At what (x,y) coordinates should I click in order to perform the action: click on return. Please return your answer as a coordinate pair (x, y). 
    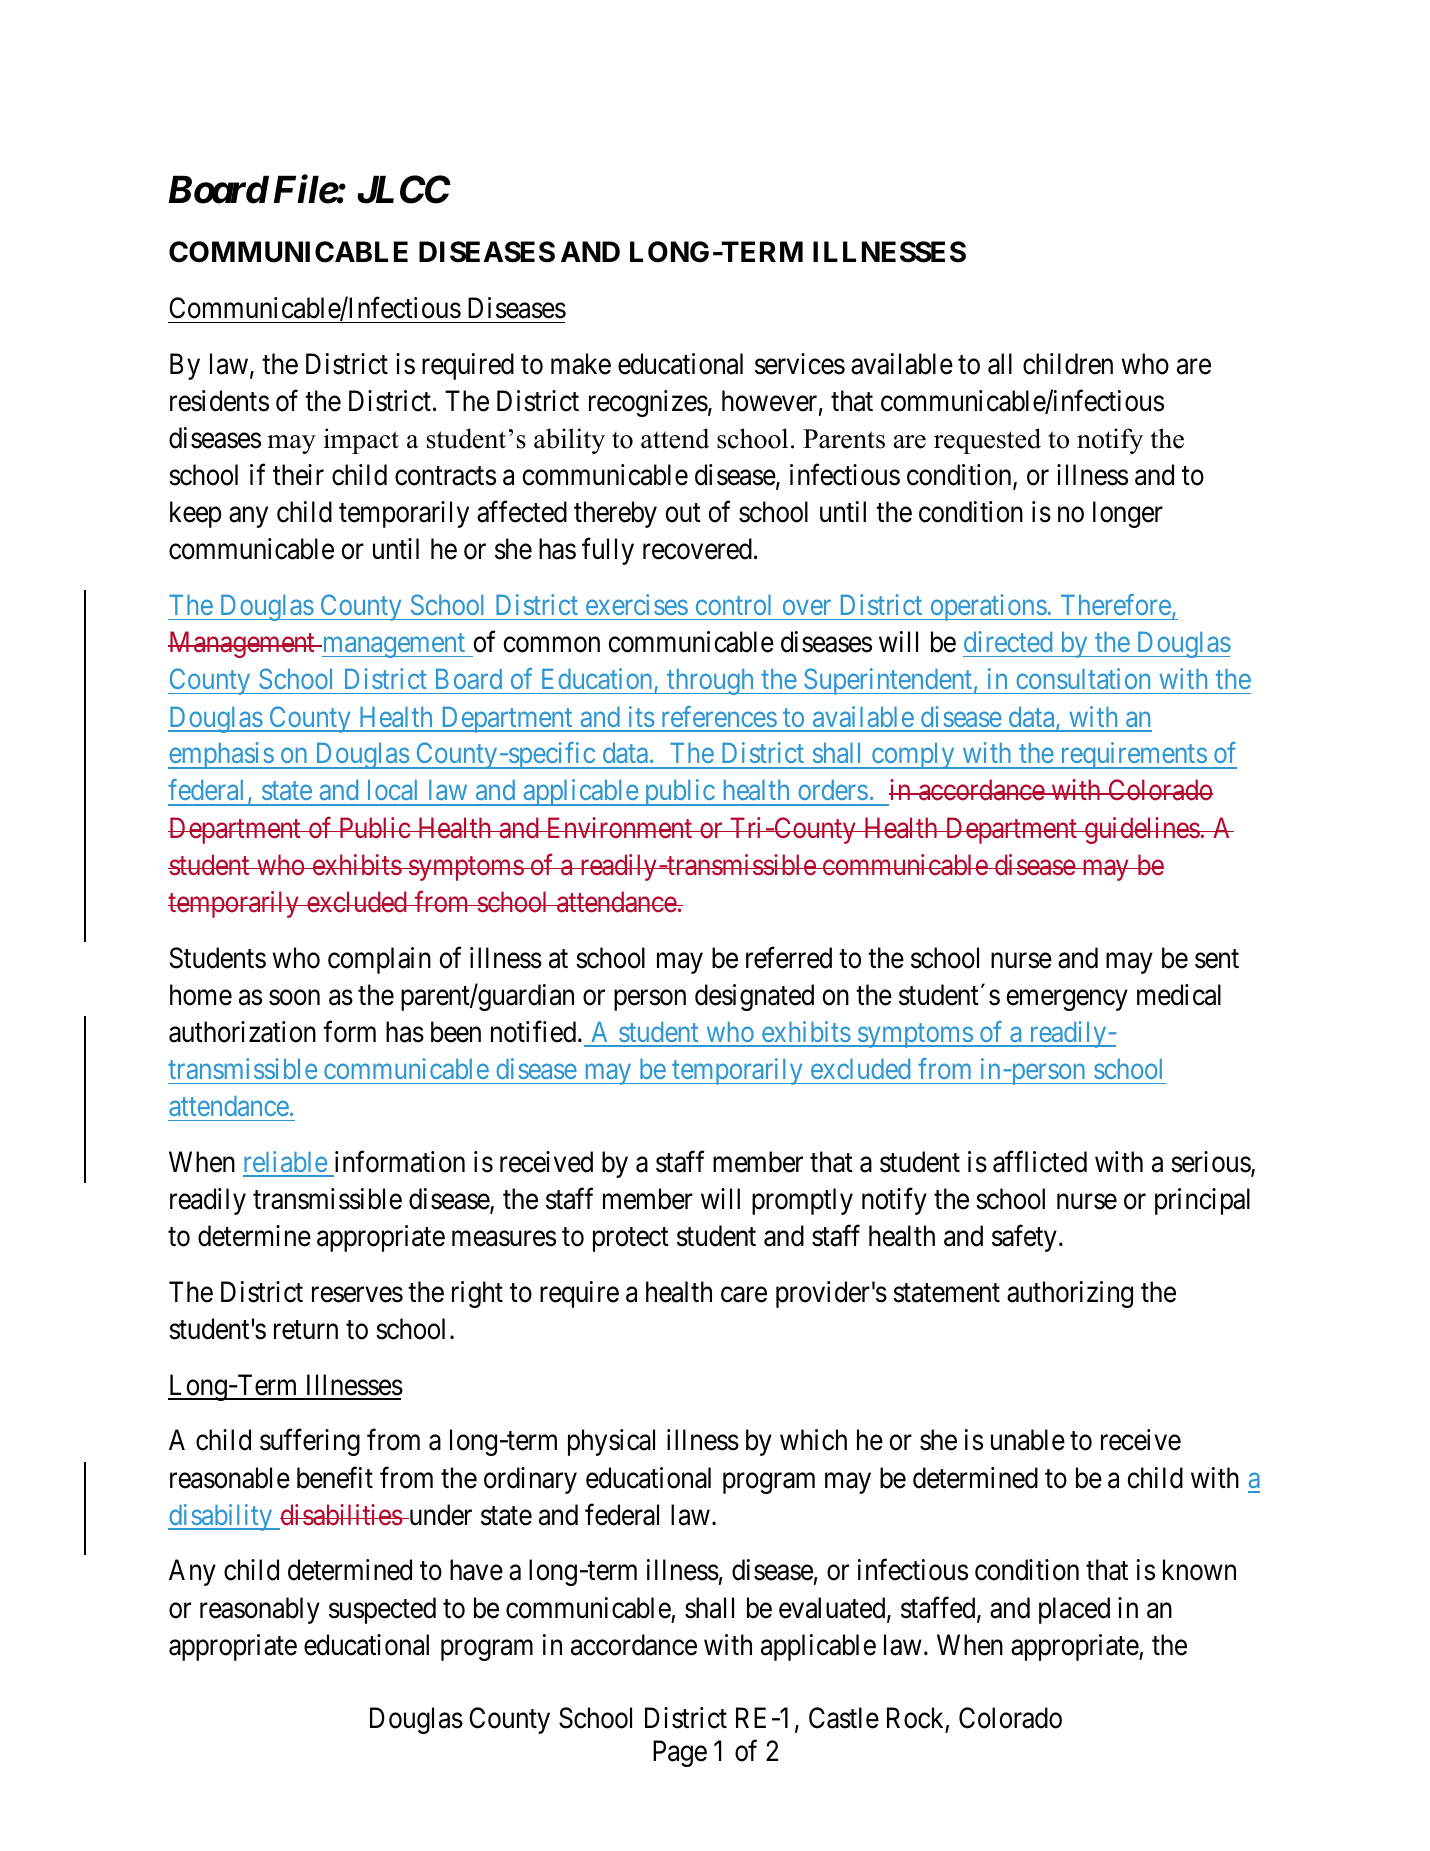
    Looking at the image, I should click on (306, 1330).
